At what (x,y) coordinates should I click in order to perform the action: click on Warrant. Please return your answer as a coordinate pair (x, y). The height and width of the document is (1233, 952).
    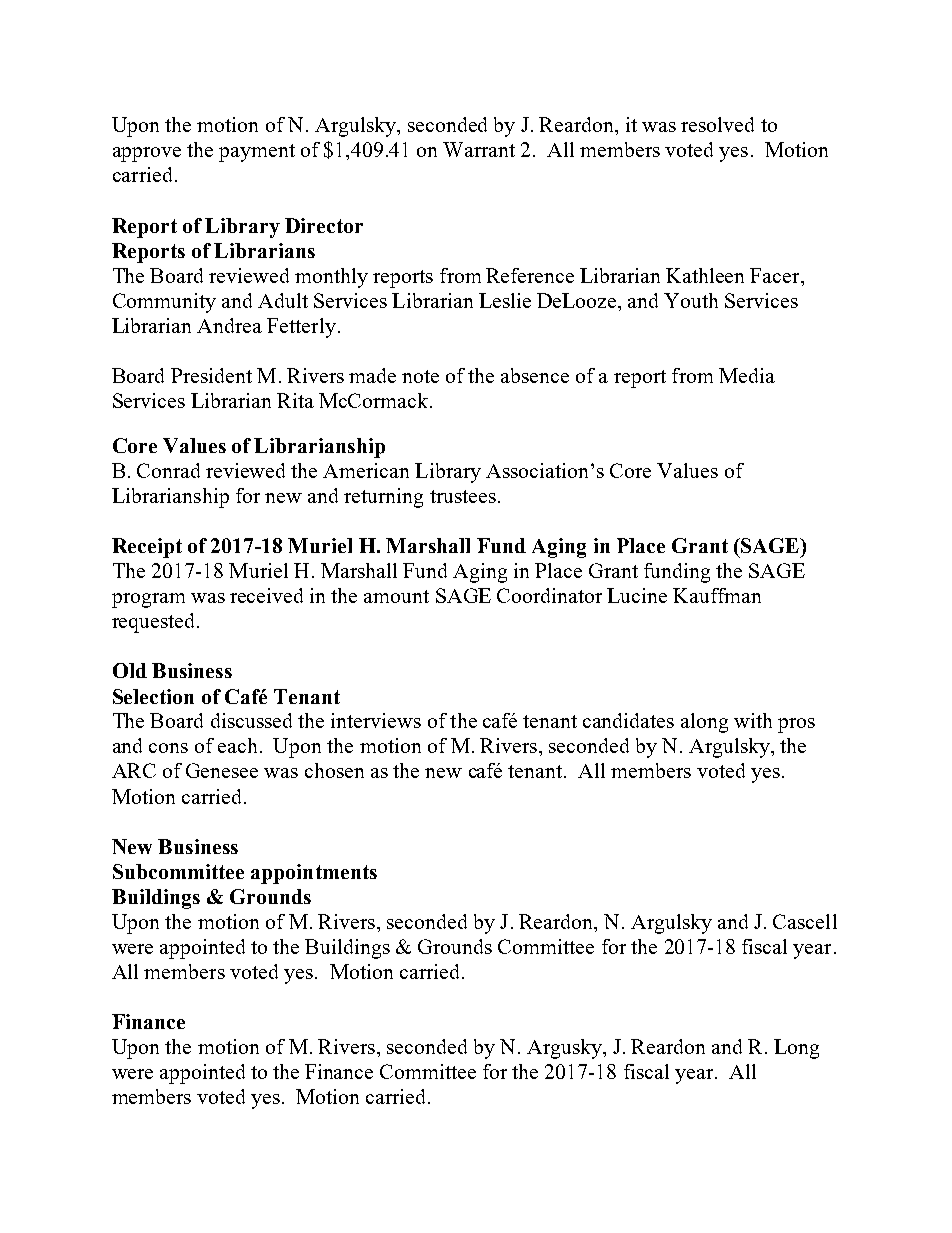
    Looking at the image, I should click on (479, 149).
